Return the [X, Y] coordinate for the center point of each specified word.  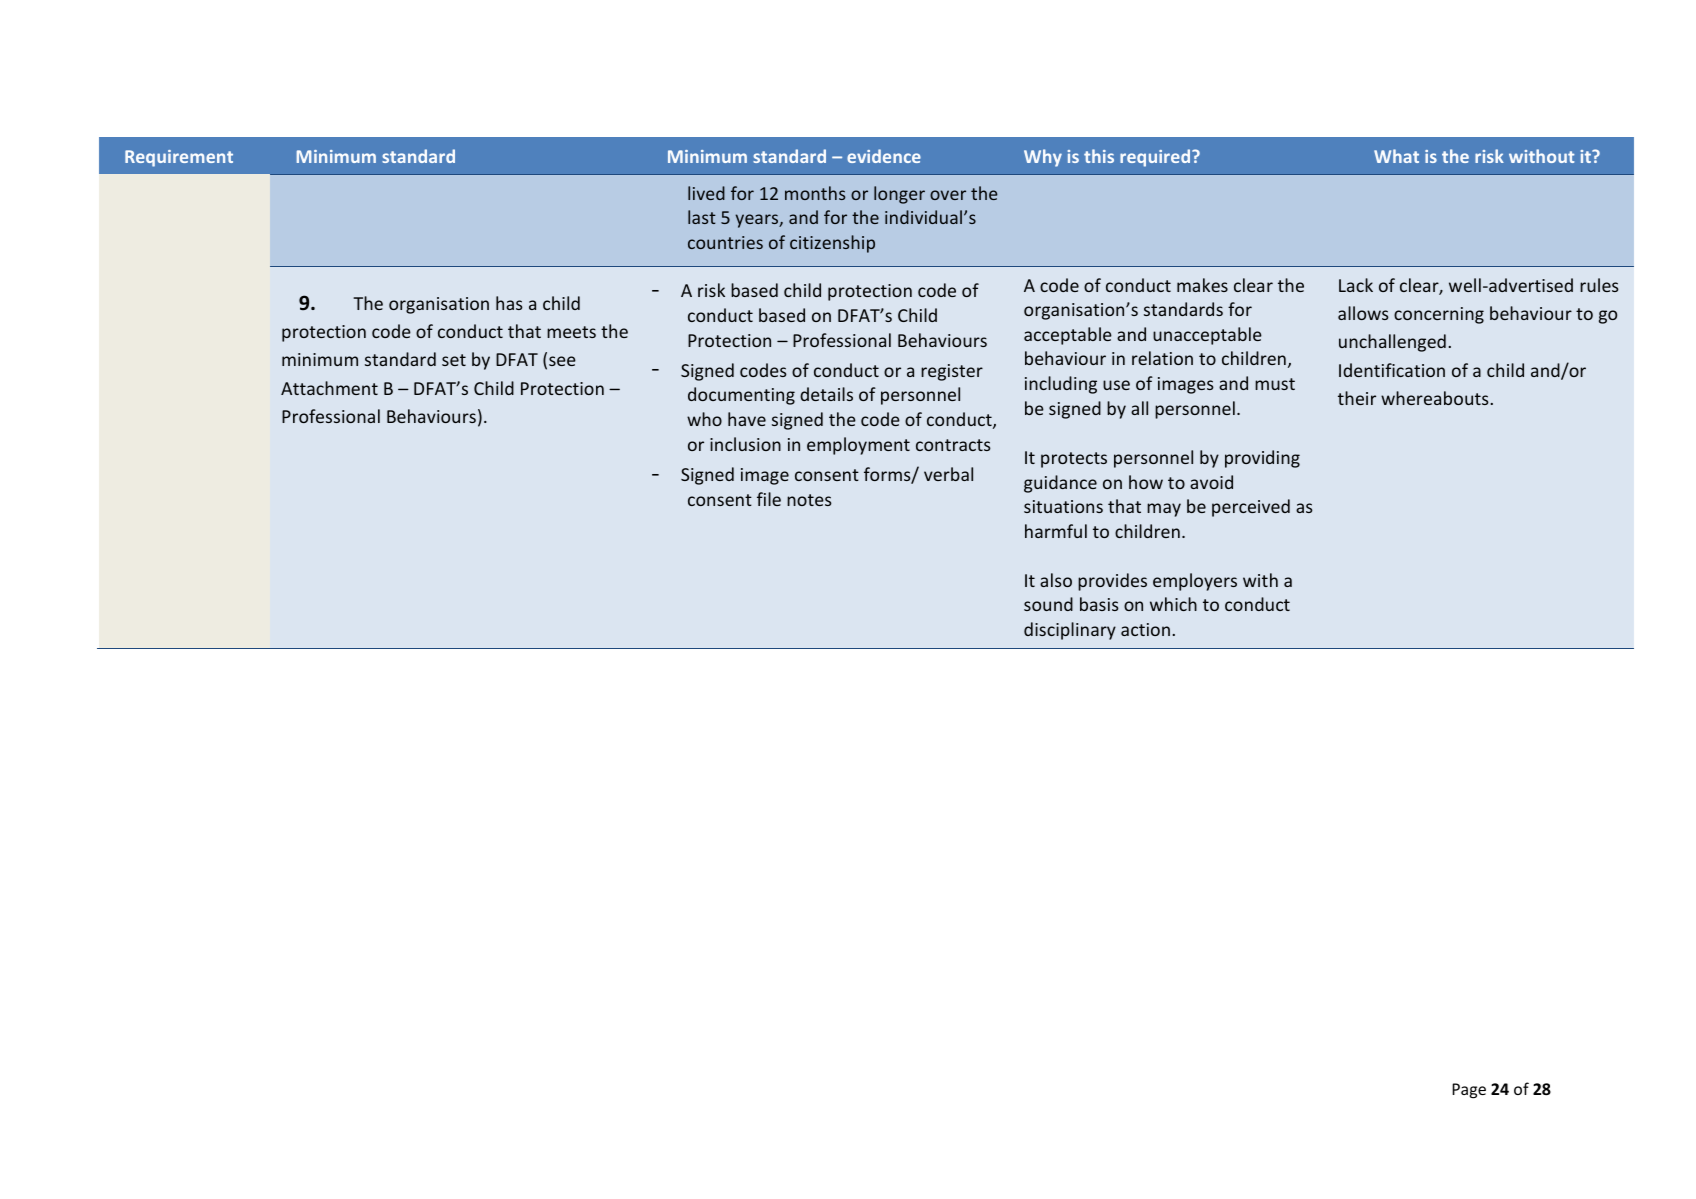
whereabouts [1435, 398]
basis [1099, 604]
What [1396, 156]
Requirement [179, 158]
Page [1469, 1091]
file [769, 499]
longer [899, 195]
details [826, 394]
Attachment [329, 388]
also [1056, 580]
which [1173, 604]
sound [1048, 604]
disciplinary [1070, 631]
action [1145, 629]
